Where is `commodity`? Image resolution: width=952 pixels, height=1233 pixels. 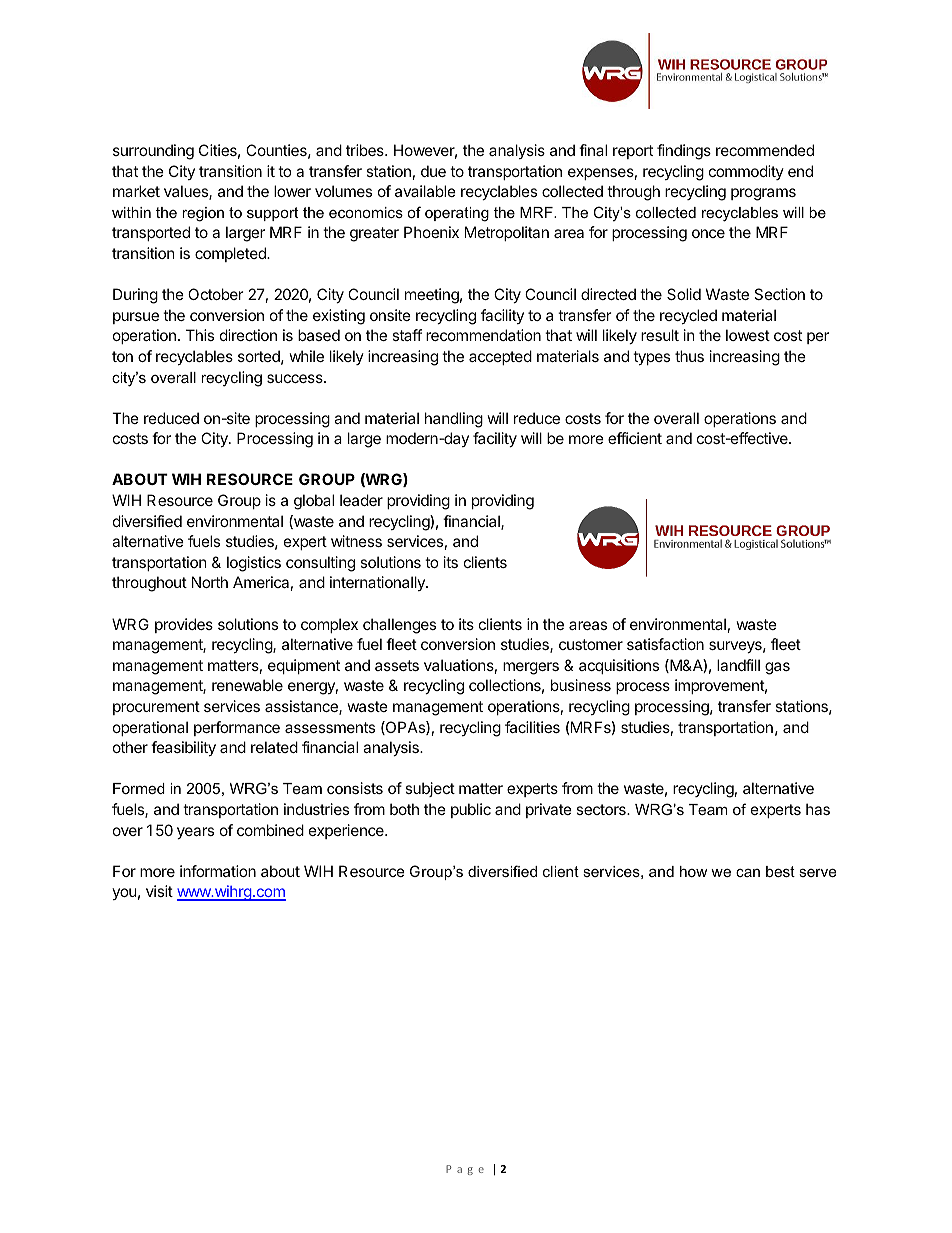
commodity is located at coordinates (746, 172).
